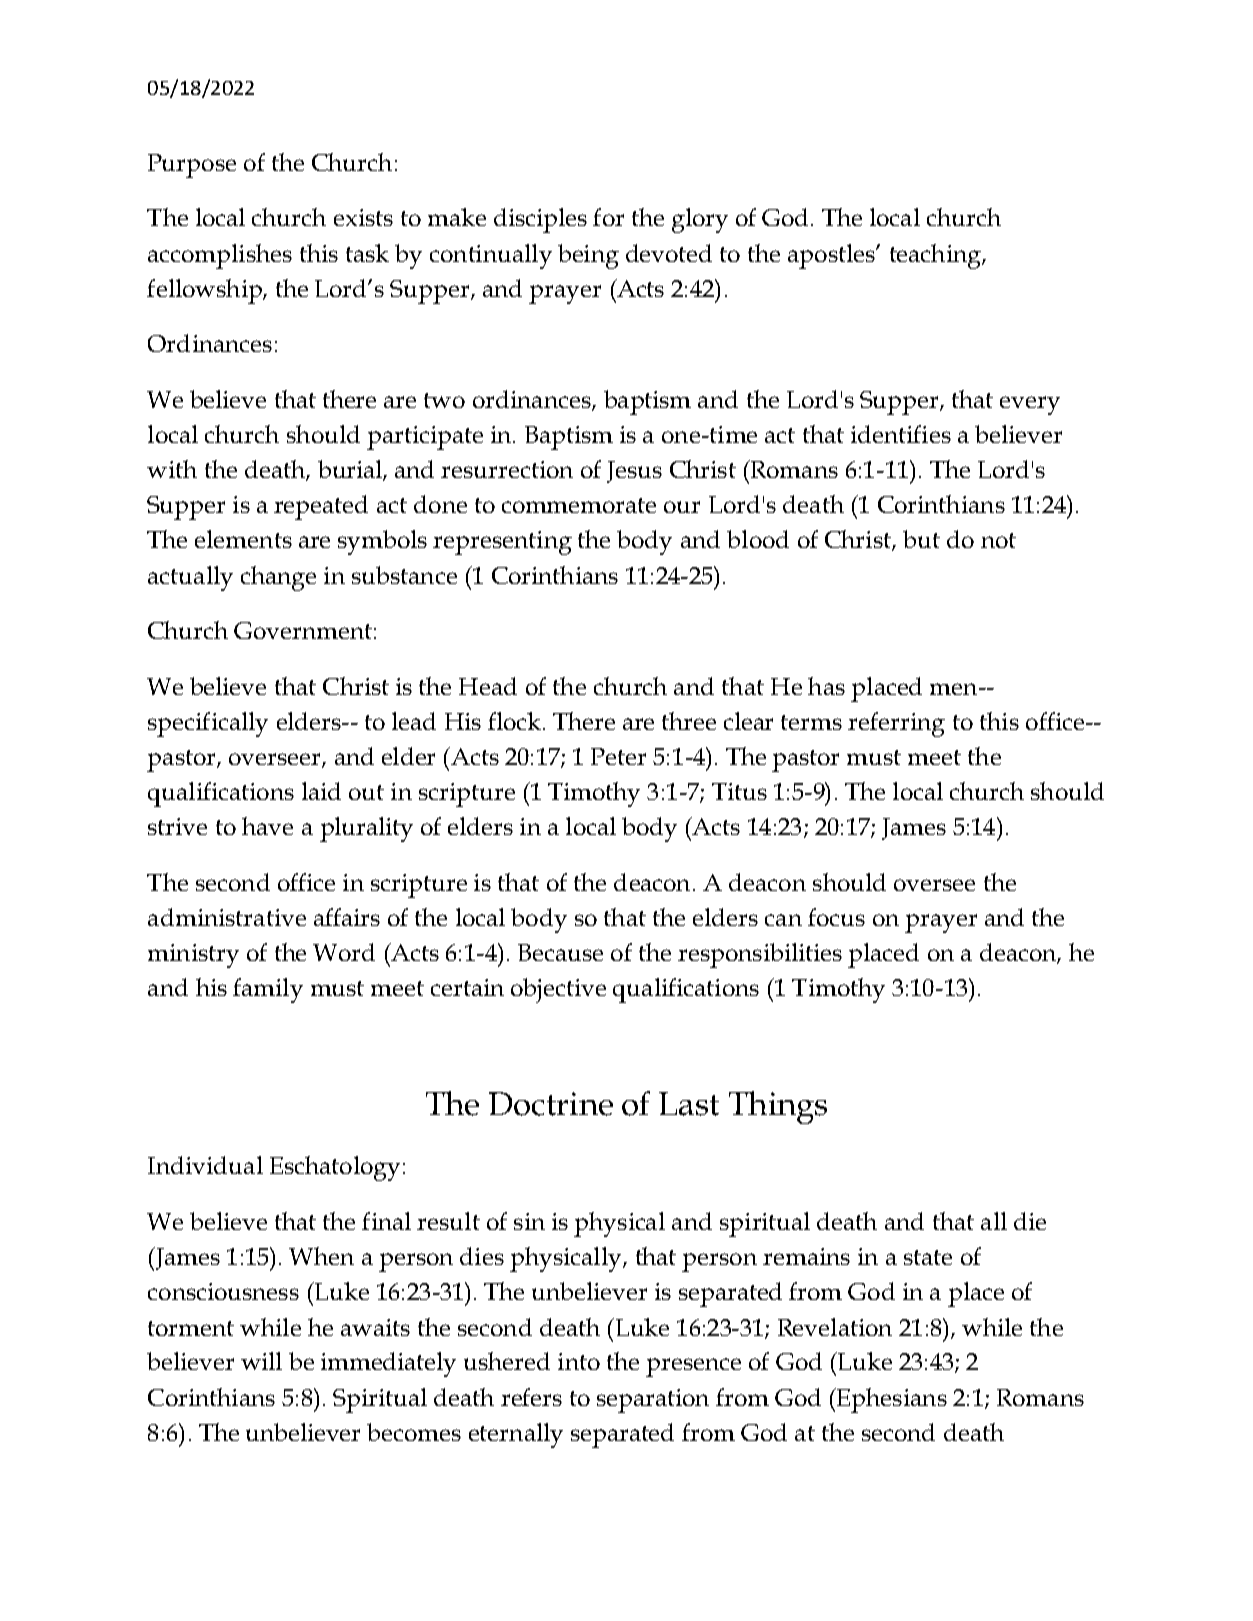 This screenshot has height=1621, width=1253. I want to click on have, so click(267, 826).
